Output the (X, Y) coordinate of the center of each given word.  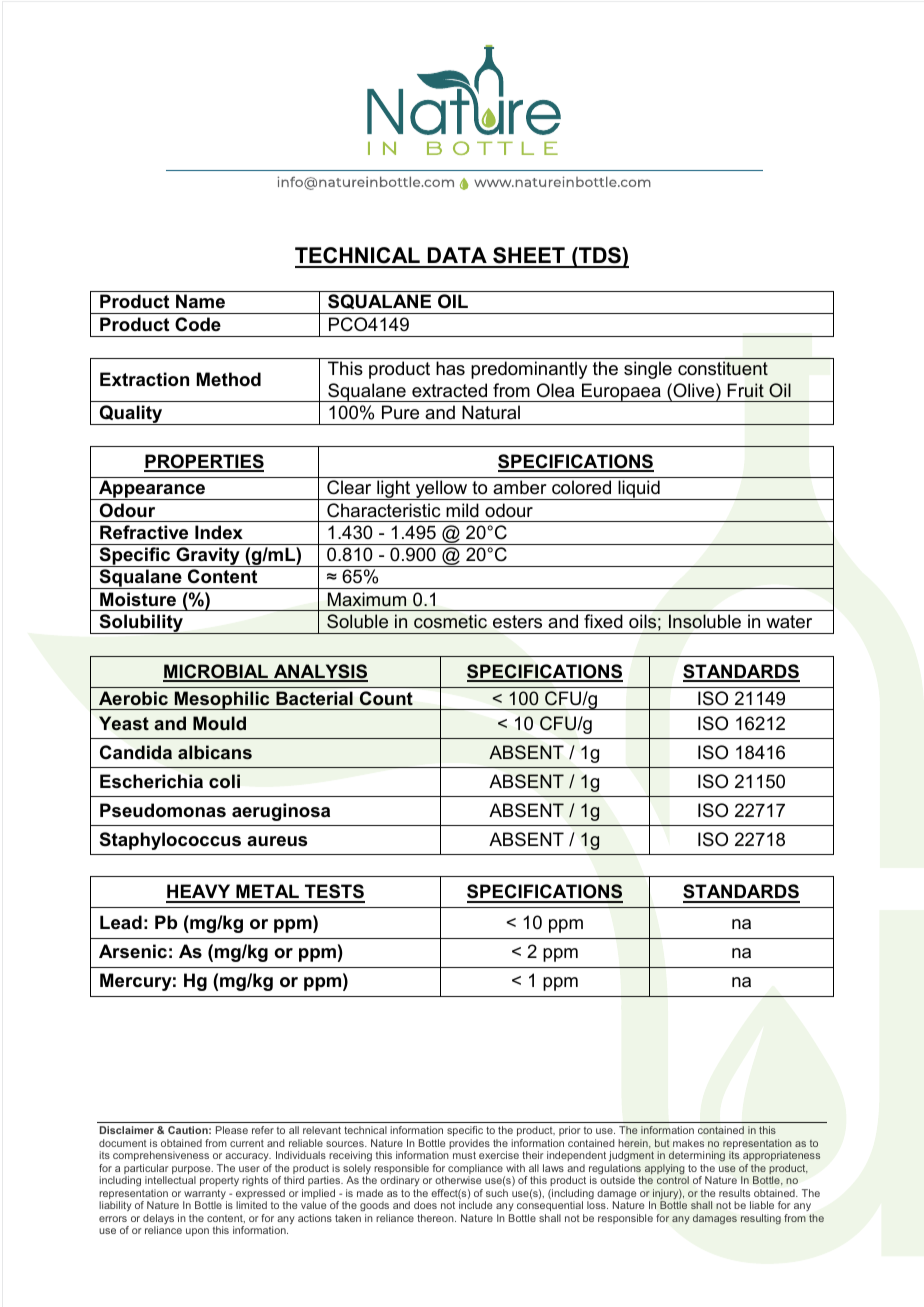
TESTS (334, 893)
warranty (205, 1196)
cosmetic (450, 621)
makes (688, 1143)
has (450, 368)
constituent (723, 368)
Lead (121, 922)
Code (198, 324)
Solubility (141, 624)
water (789, 622)
